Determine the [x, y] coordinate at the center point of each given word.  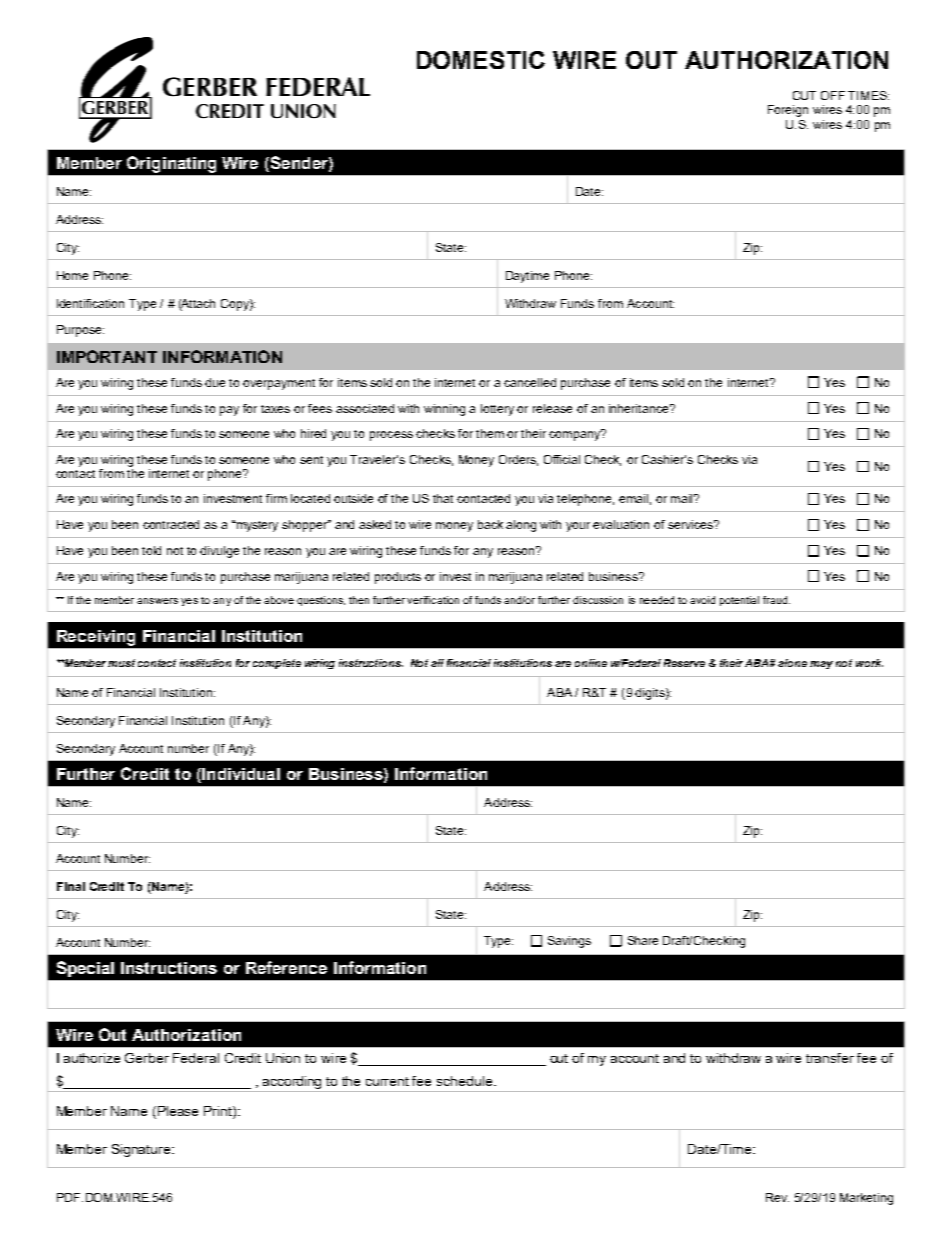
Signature [142, 1150]
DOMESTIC [481, 60]
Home [72, 275]
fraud [776, 600]
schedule [466, 1081]
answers [157, 601]
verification [433, 600]
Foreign [788, 111]
